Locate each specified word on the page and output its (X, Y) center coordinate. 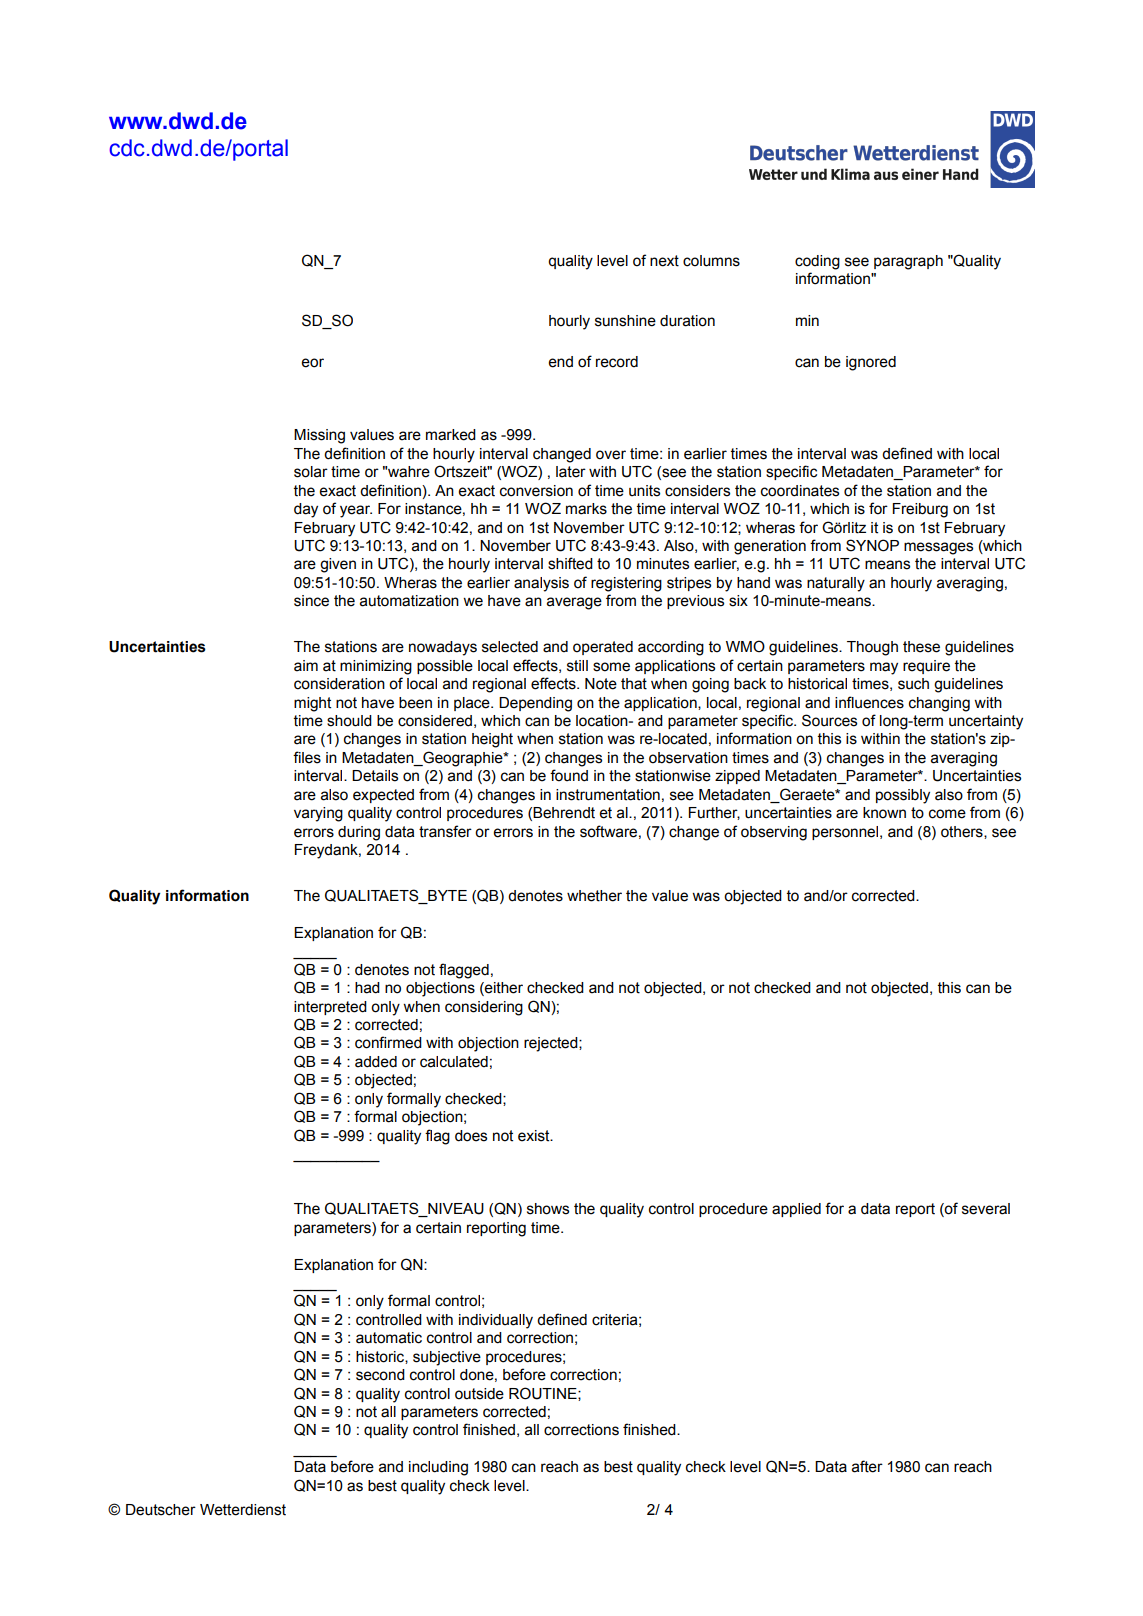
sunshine (625, 321)
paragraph (908, 262)
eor (313, 363)
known (884, 813)
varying (318, 814)
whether (594, 896)
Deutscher (161, 1510)
